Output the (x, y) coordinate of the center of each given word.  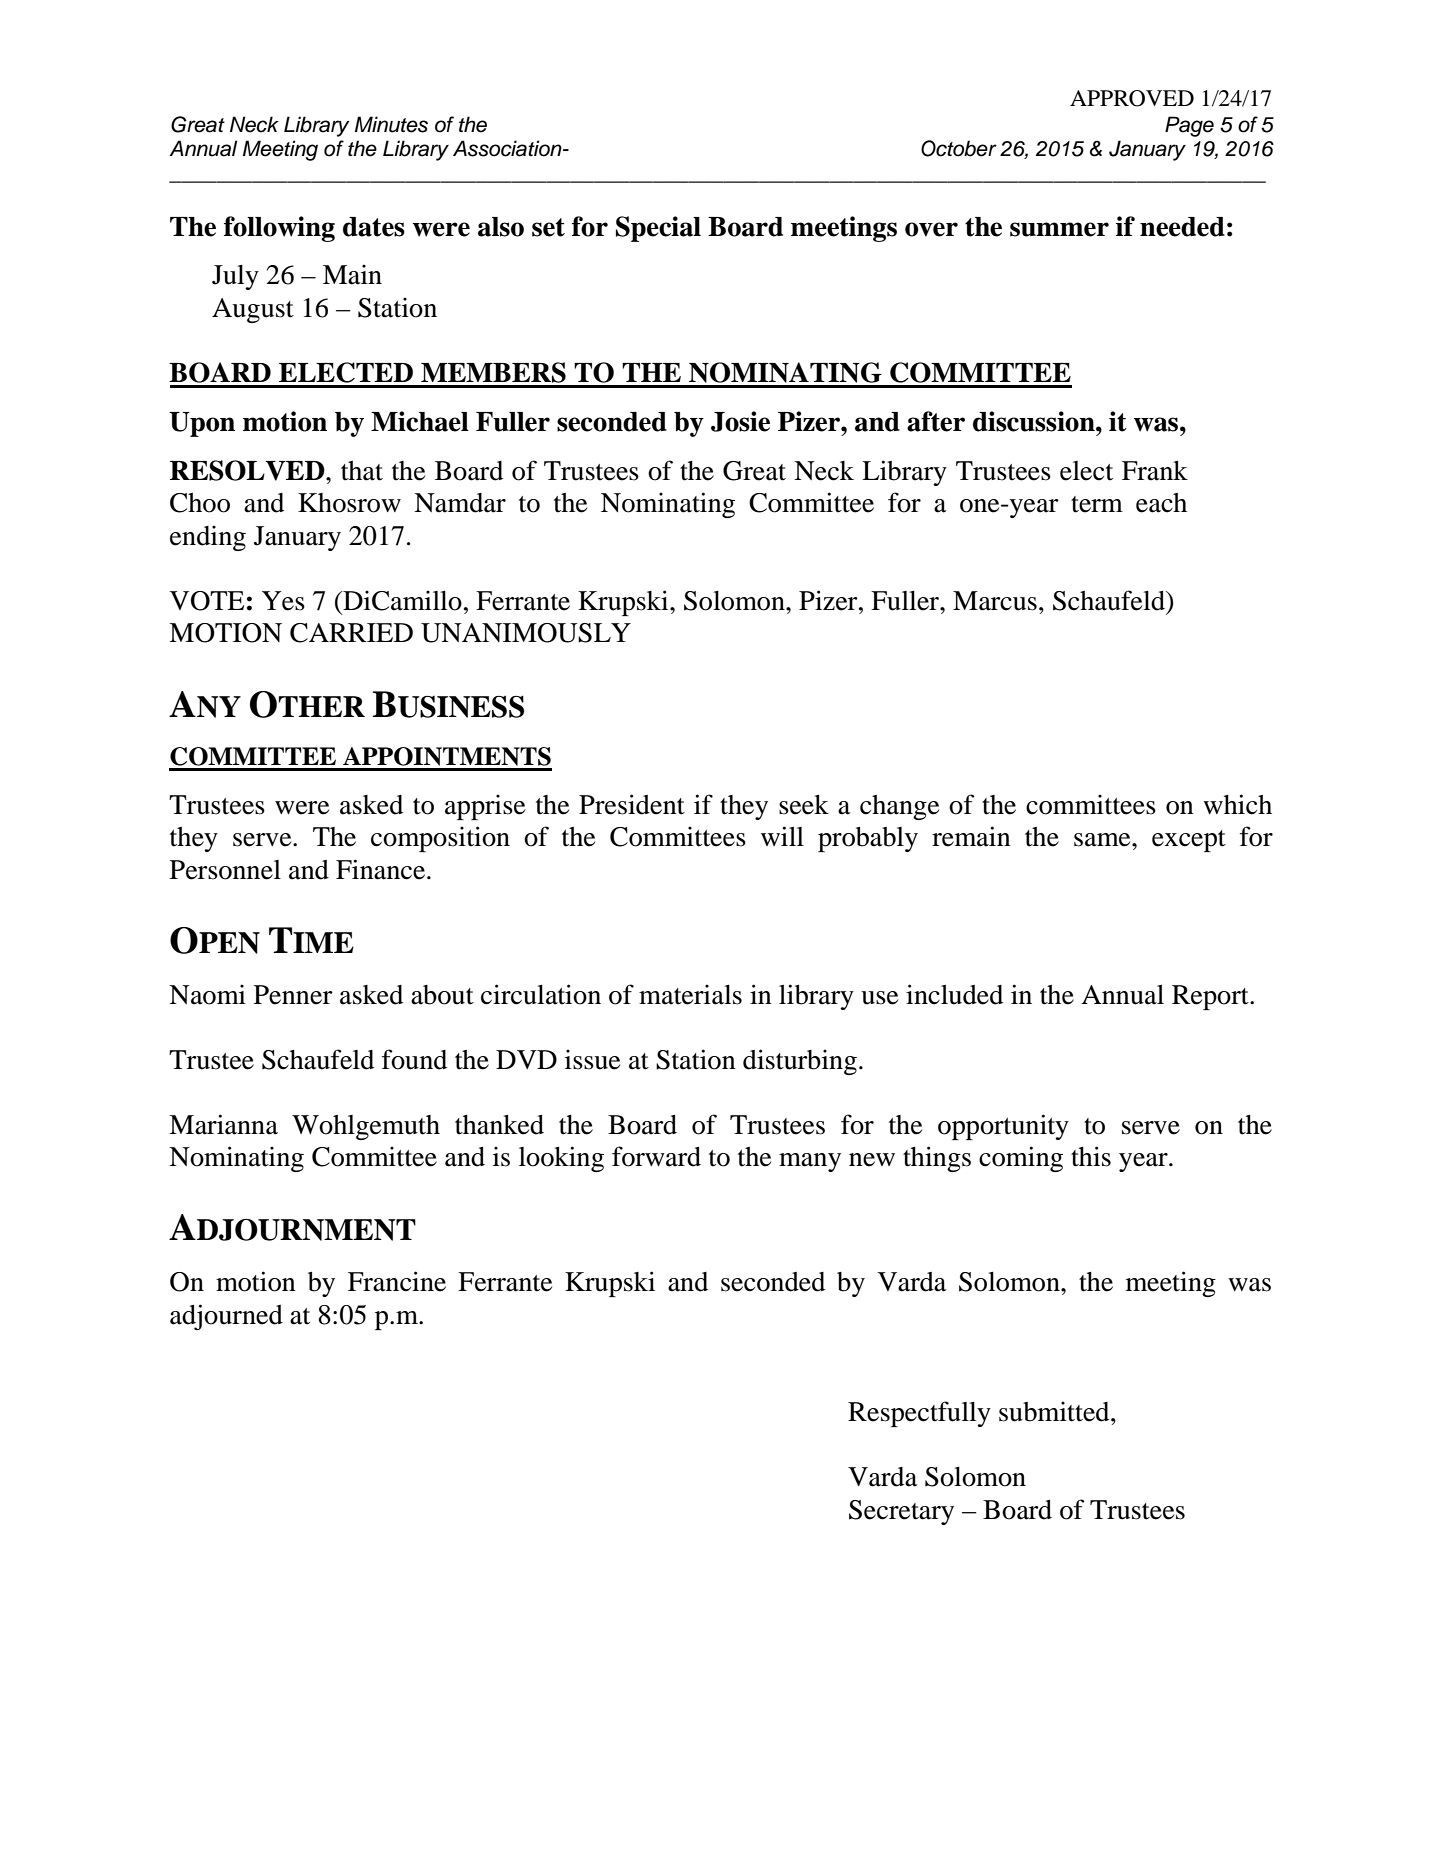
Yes (283, 601)
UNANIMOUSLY (526, 633)
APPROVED (1132, 98)
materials (690, 994)
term (1097, 504)
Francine (397, 1281)
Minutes (391, 124)
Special (658, 229)
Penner (293, 995)
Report (1211, 997)
